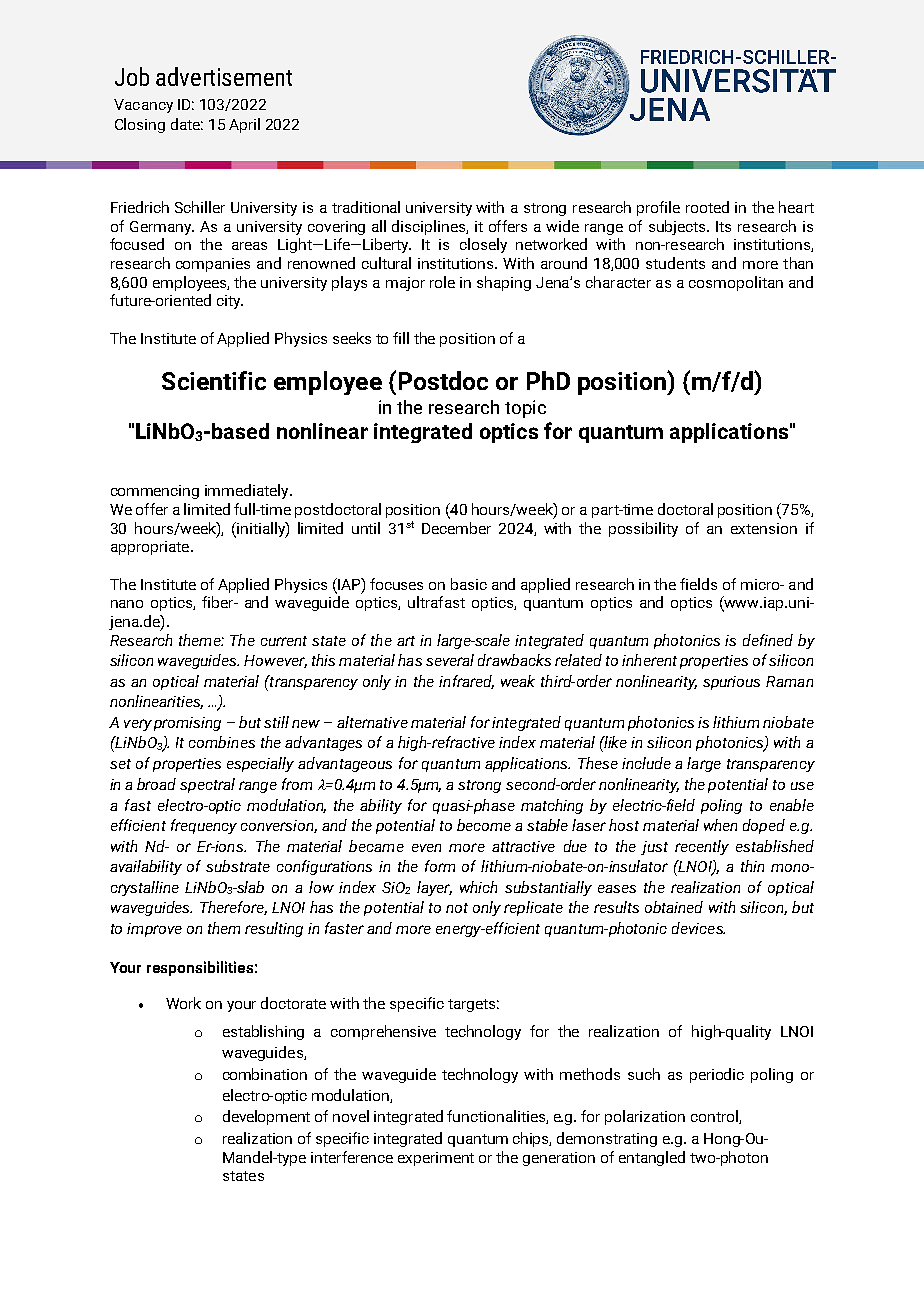  What do you see at coordinates (266, 1117) in the screenshot?
I see `development` at bounding box center [266, 1117].
